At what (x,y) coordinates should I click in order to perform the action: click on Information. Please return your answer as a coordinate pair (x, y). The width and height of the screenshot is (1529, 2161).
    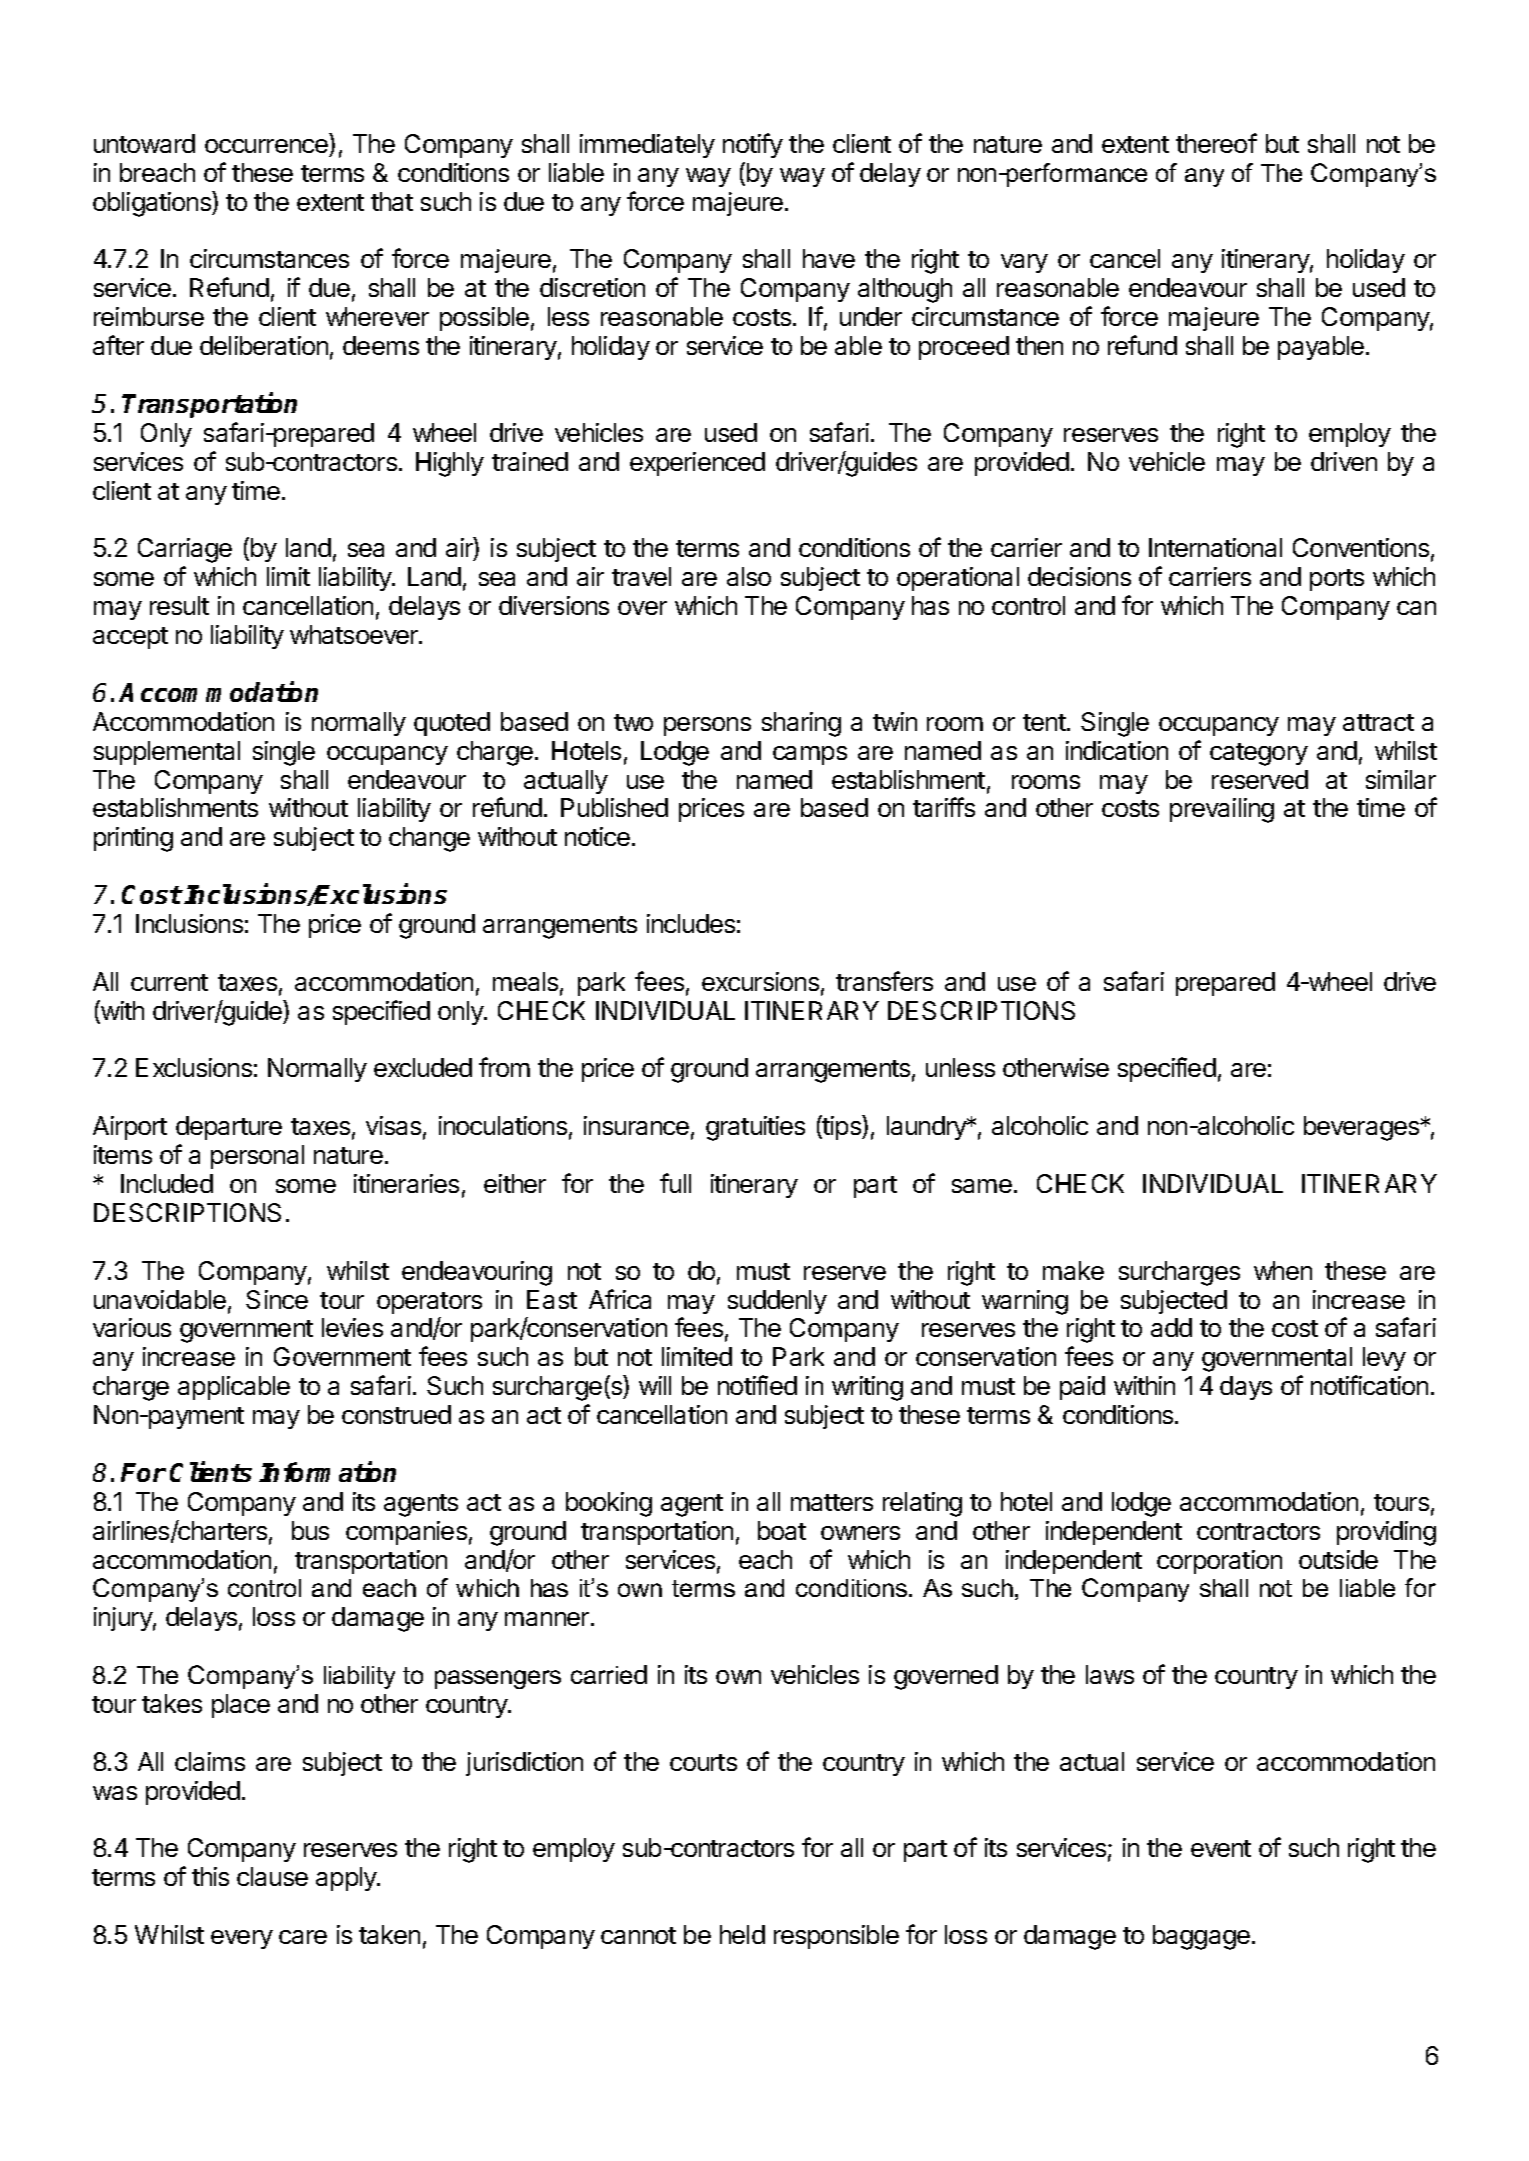
    Looking at the image, I should click on (327, 1471).
